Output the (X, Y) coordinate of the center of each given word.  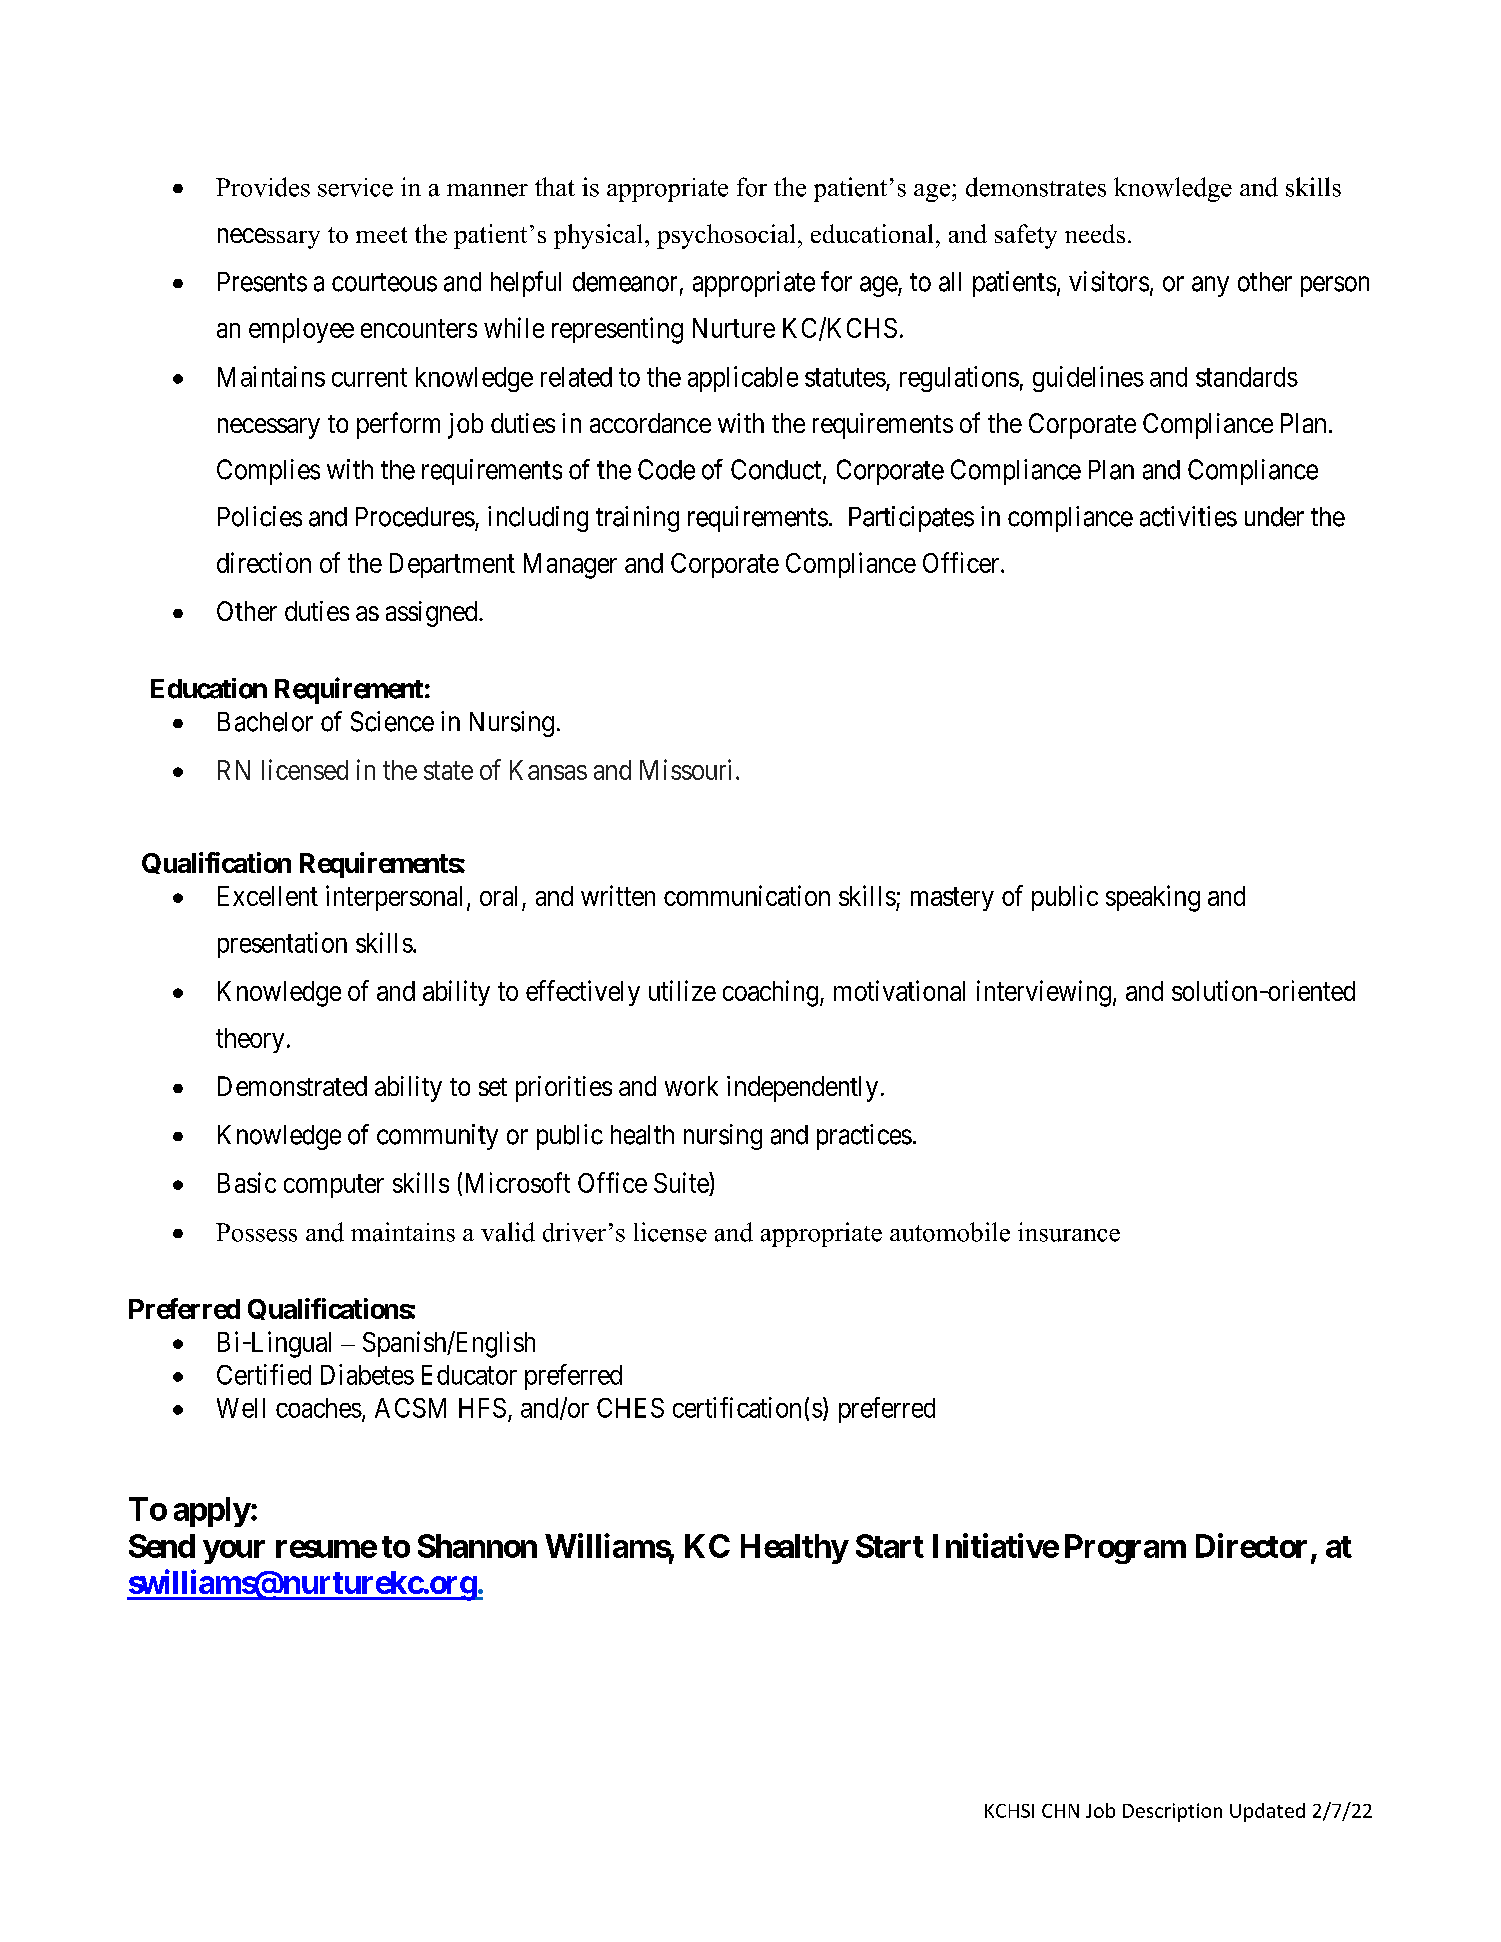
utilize (682, 990)
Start (890, 1546)
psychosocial (726, 236)
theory (250, 1040)
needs (1095, 233)
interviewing (1044, 993)
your (234, 1552)
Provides (263, 187)
